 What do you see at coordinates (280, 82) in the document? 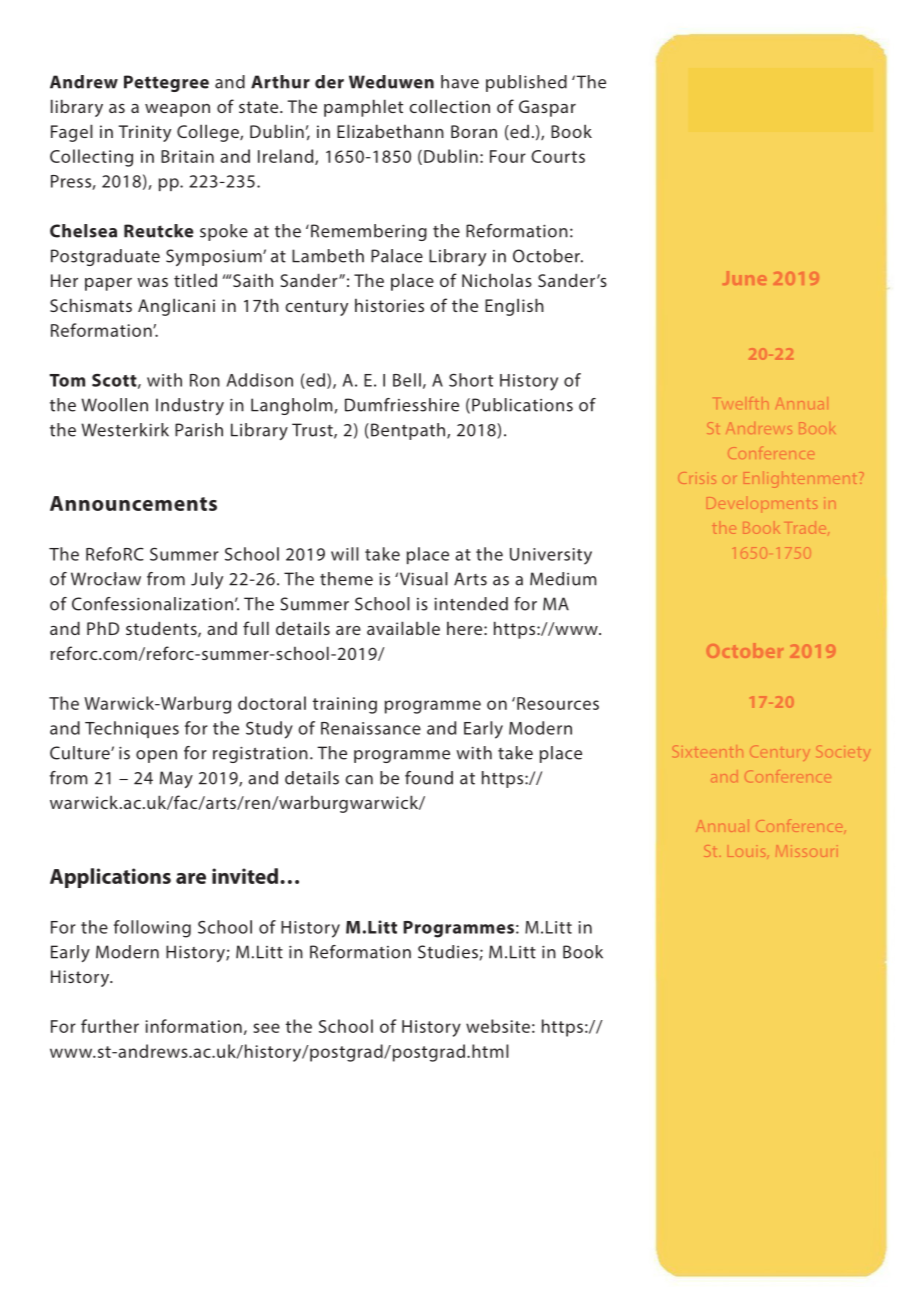
I see `Arthur` at bounding box center [280, 82].
